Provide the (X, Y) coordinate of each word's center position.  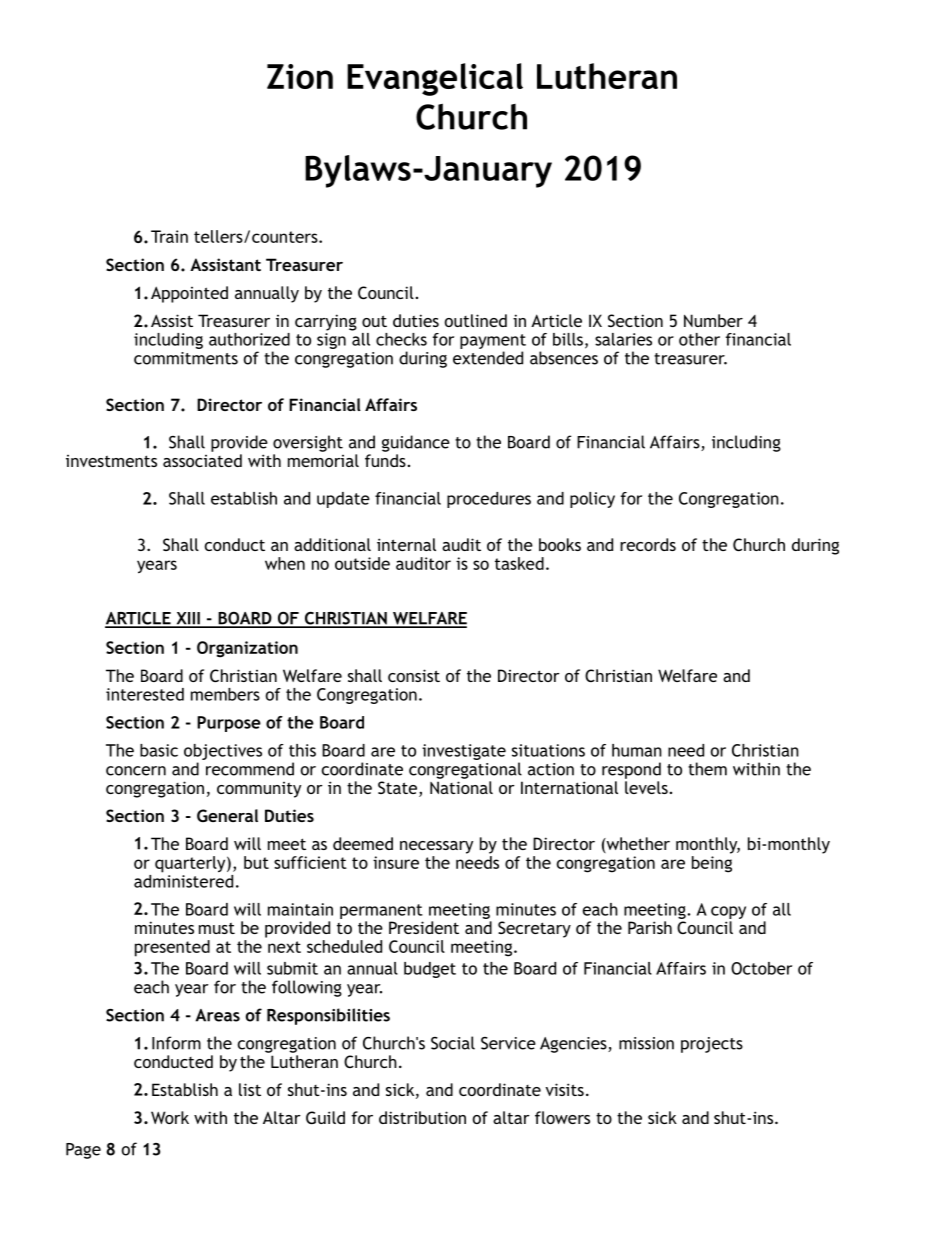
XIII (188, 619)
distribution (422, 1117)
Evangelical (435, 79)
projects (712, 1045)
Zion (300, 76)
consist (414, 675)
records (648, 544)
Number (713, 320)
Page (83, 1151)
